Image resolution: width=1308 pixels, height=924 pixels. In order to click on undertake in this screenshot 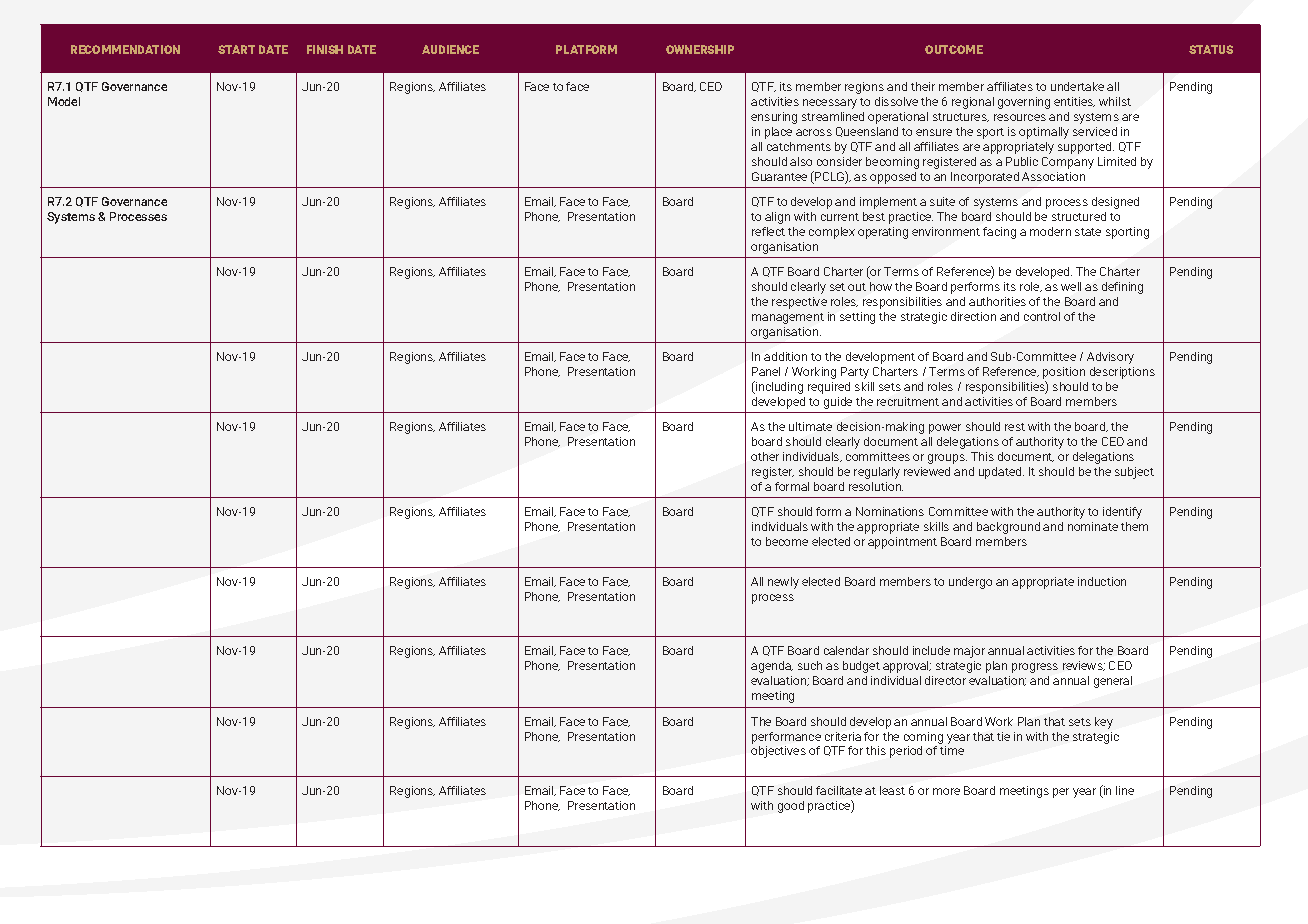, I will do `click(1077, 86)`.
